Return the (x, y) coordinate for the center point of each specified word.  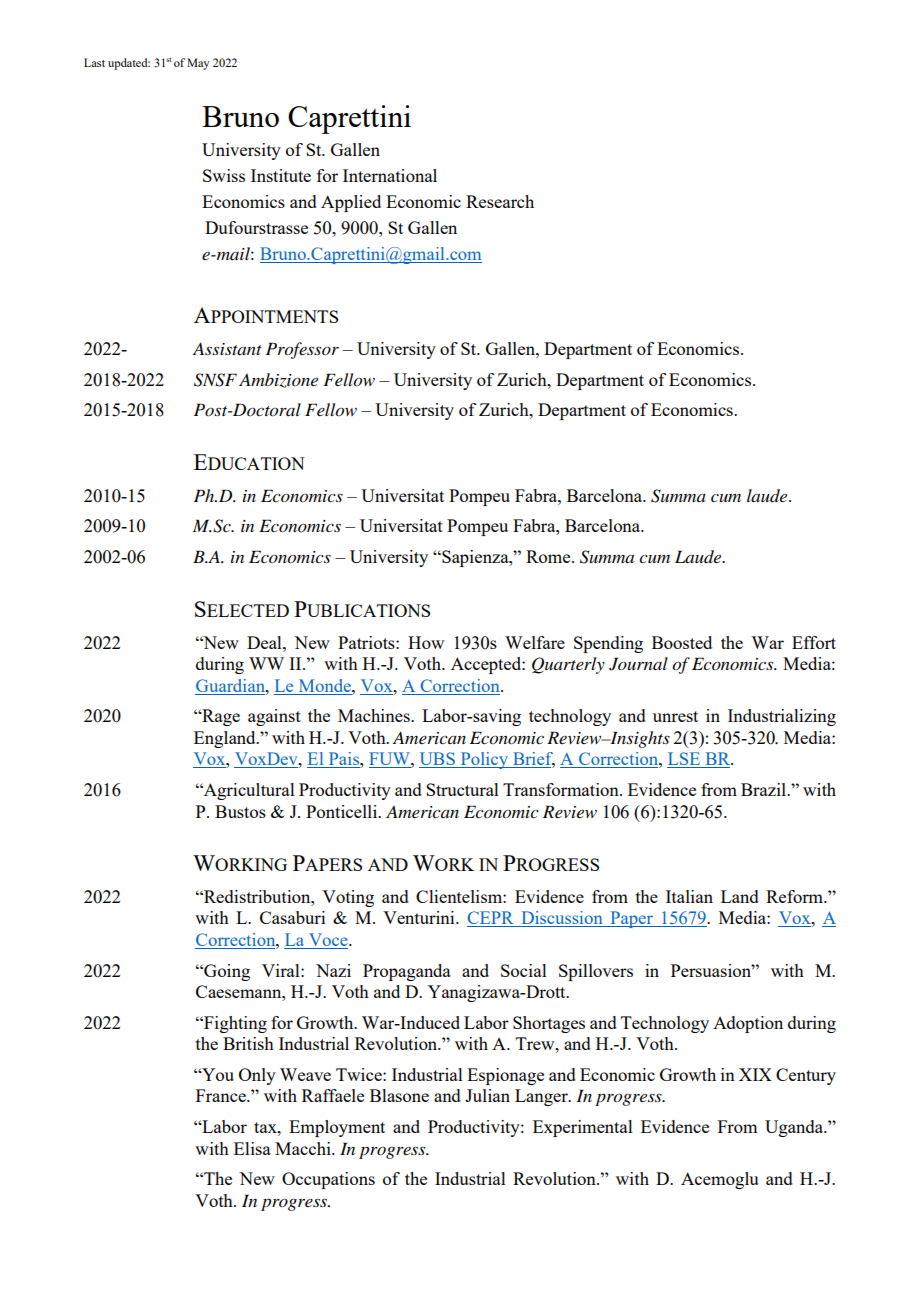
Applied (351, 203)
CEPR (491, 919)
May (198, 64)
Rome (549, 556)
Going (226, 972)
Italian (689, 896)
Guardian (231, 685)
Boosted (682, 642)
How (426, 642)
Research (500, 201)
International (390, 175)
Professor (302, 350)
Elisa (252, 1148)
